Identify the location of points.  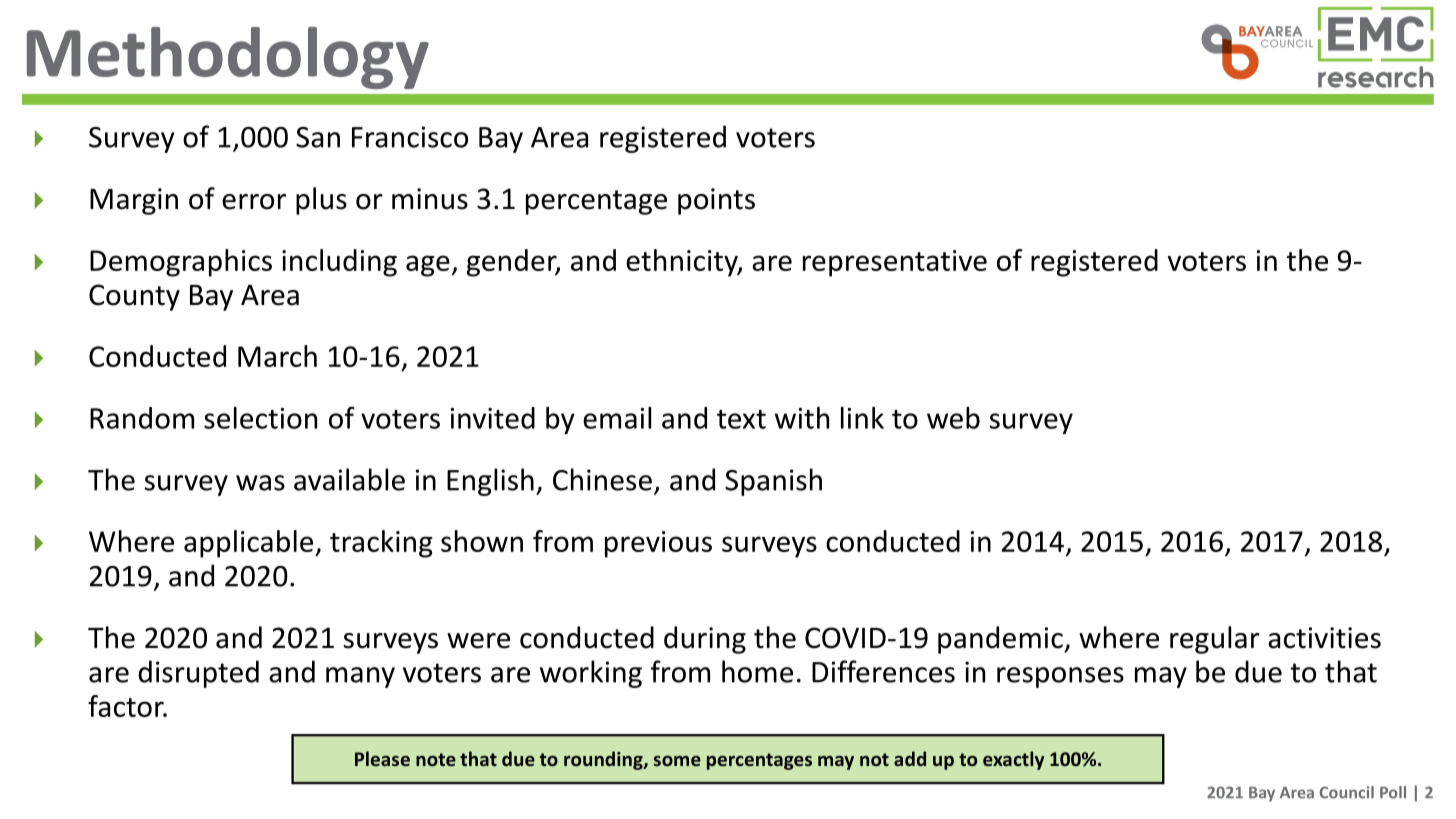
(716, 201).
